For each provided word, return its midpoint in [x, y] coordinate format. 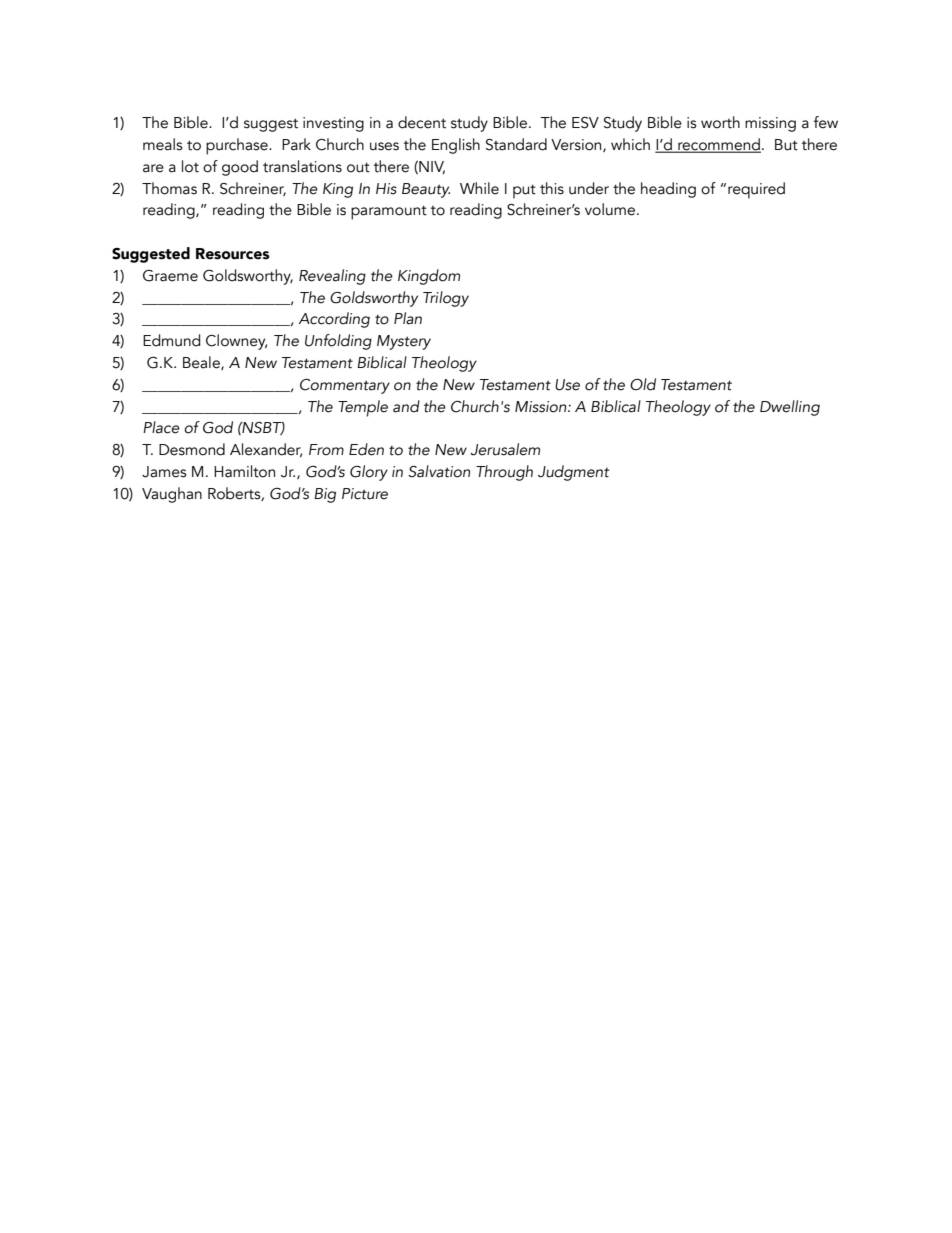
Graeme [170, 276]
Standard [516, 144]
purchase [238, 146]
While [479, 188]
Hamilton [244, 471]
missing [770, 124]
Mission [542, 407]
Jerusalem [505, 449]
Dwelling [790, 408]
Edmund [171, 340]
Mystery [404, 342]
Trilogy [446, 299]
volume [610, 209]
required [756, 190]
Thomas [169, 188]
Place [161, 427]
